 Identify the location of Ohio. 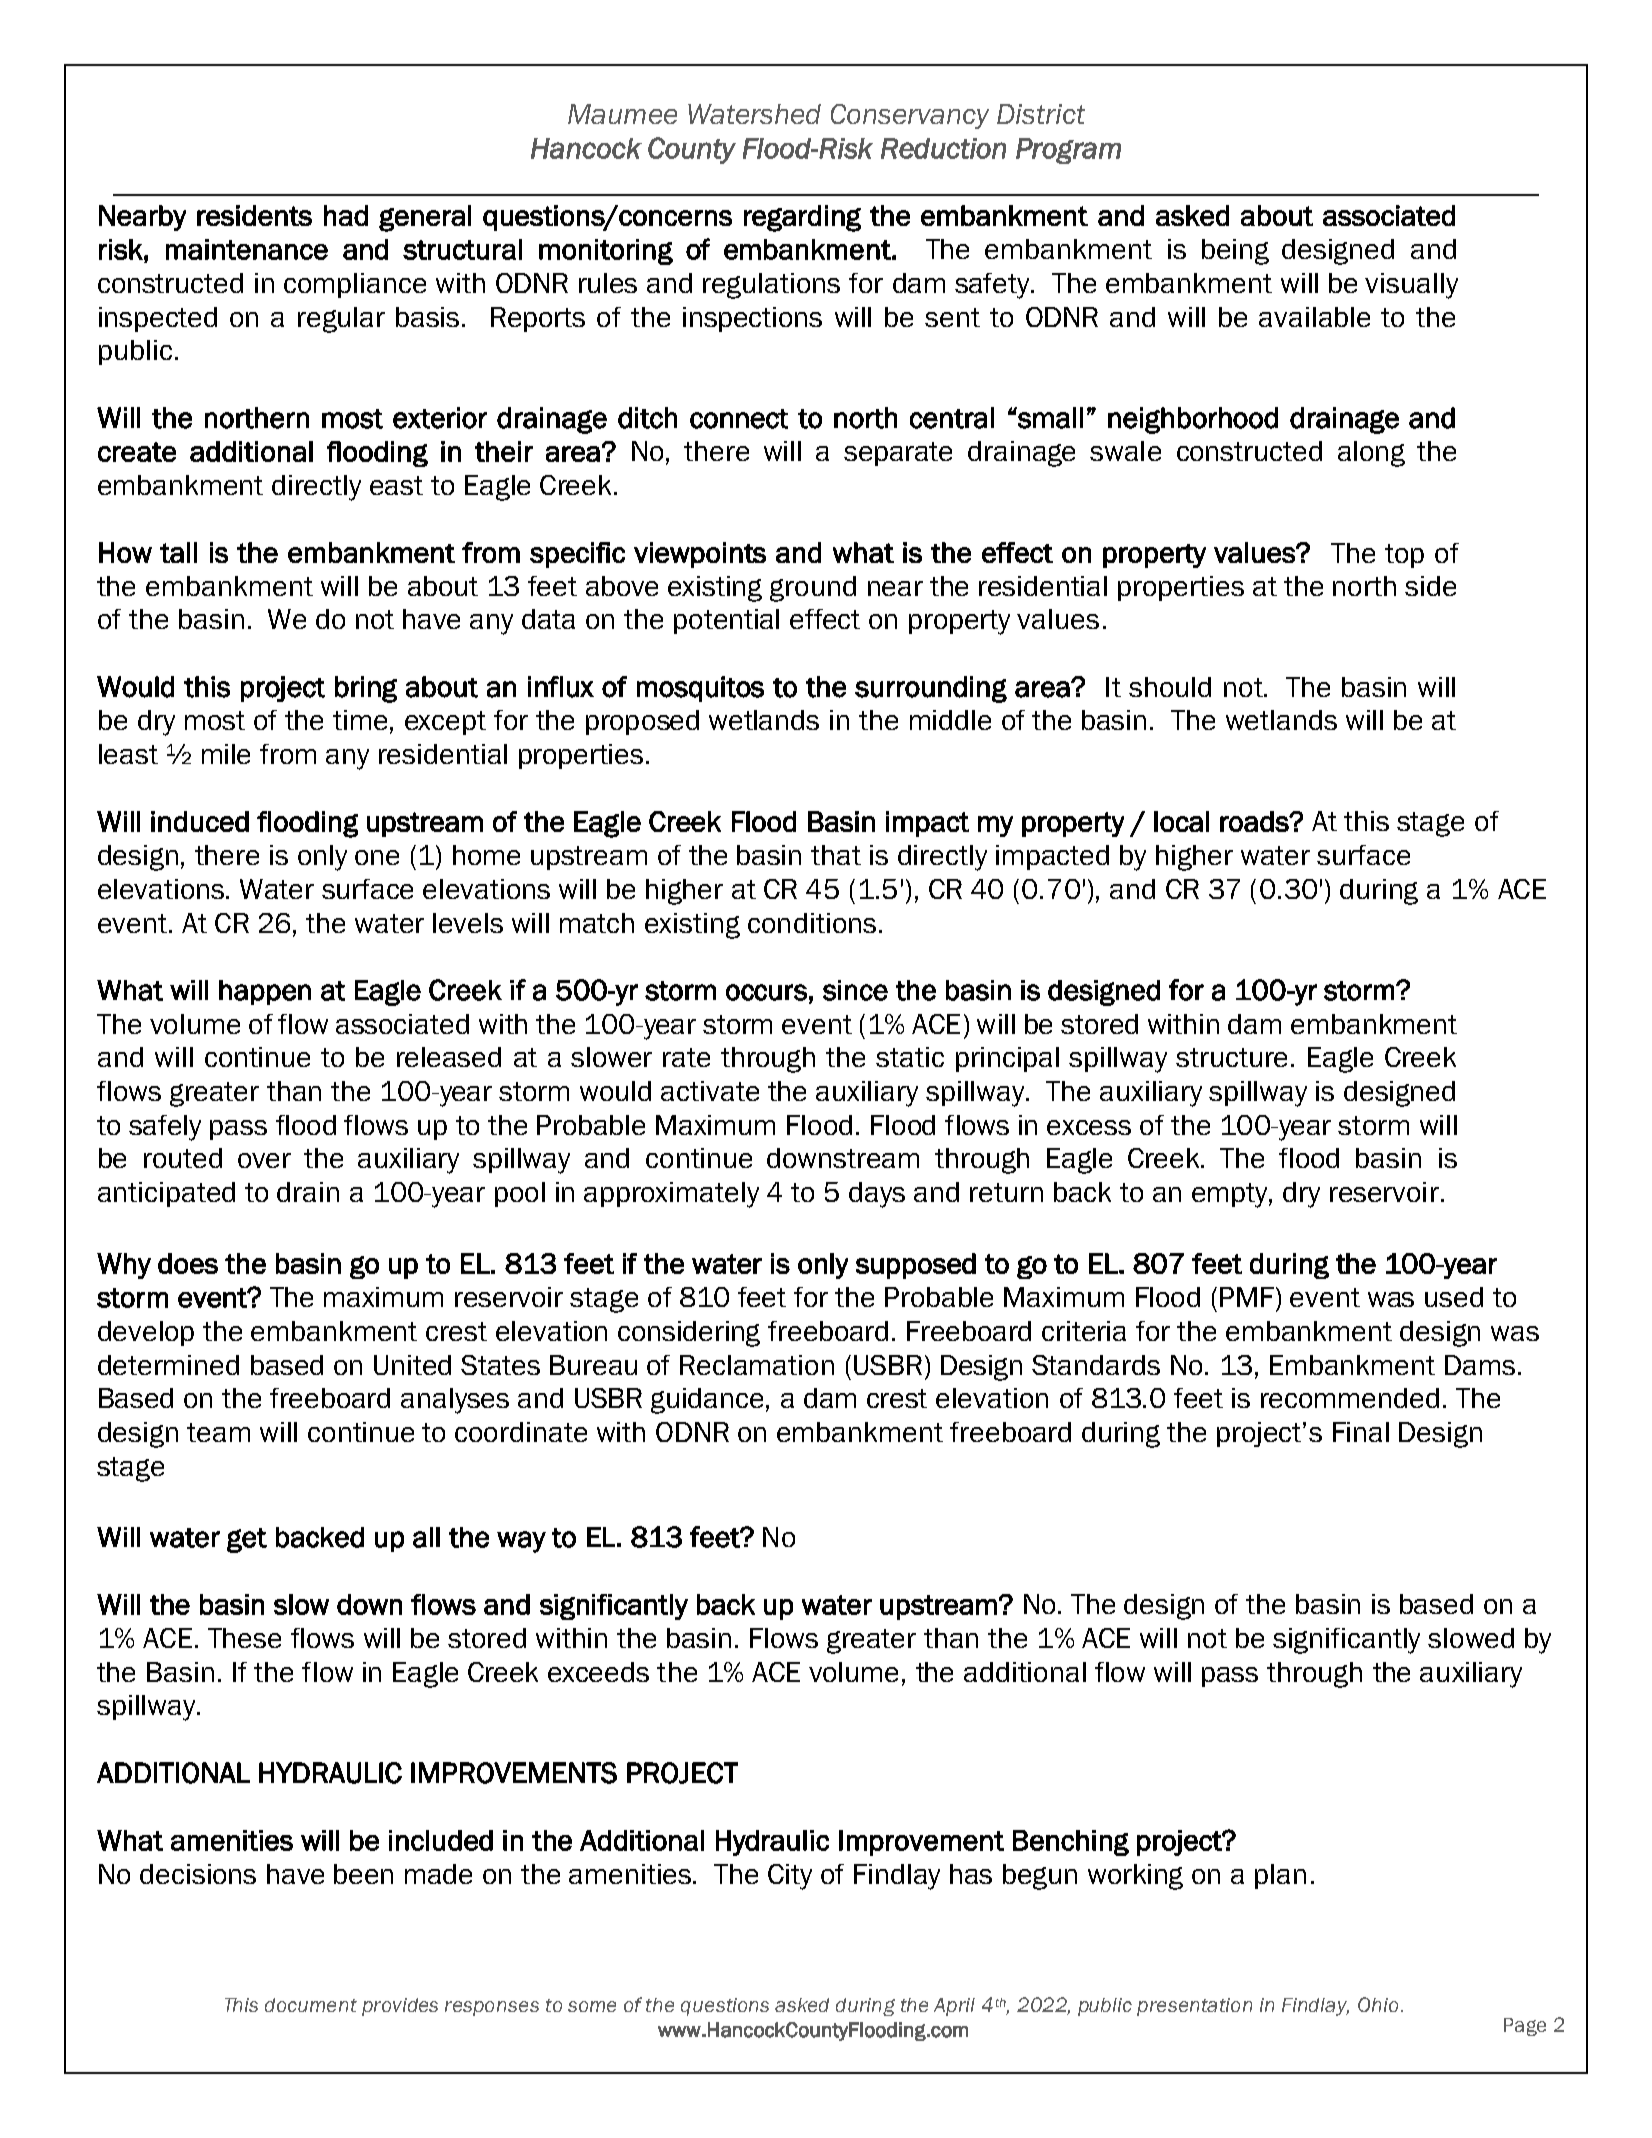
(1378, 2004).
